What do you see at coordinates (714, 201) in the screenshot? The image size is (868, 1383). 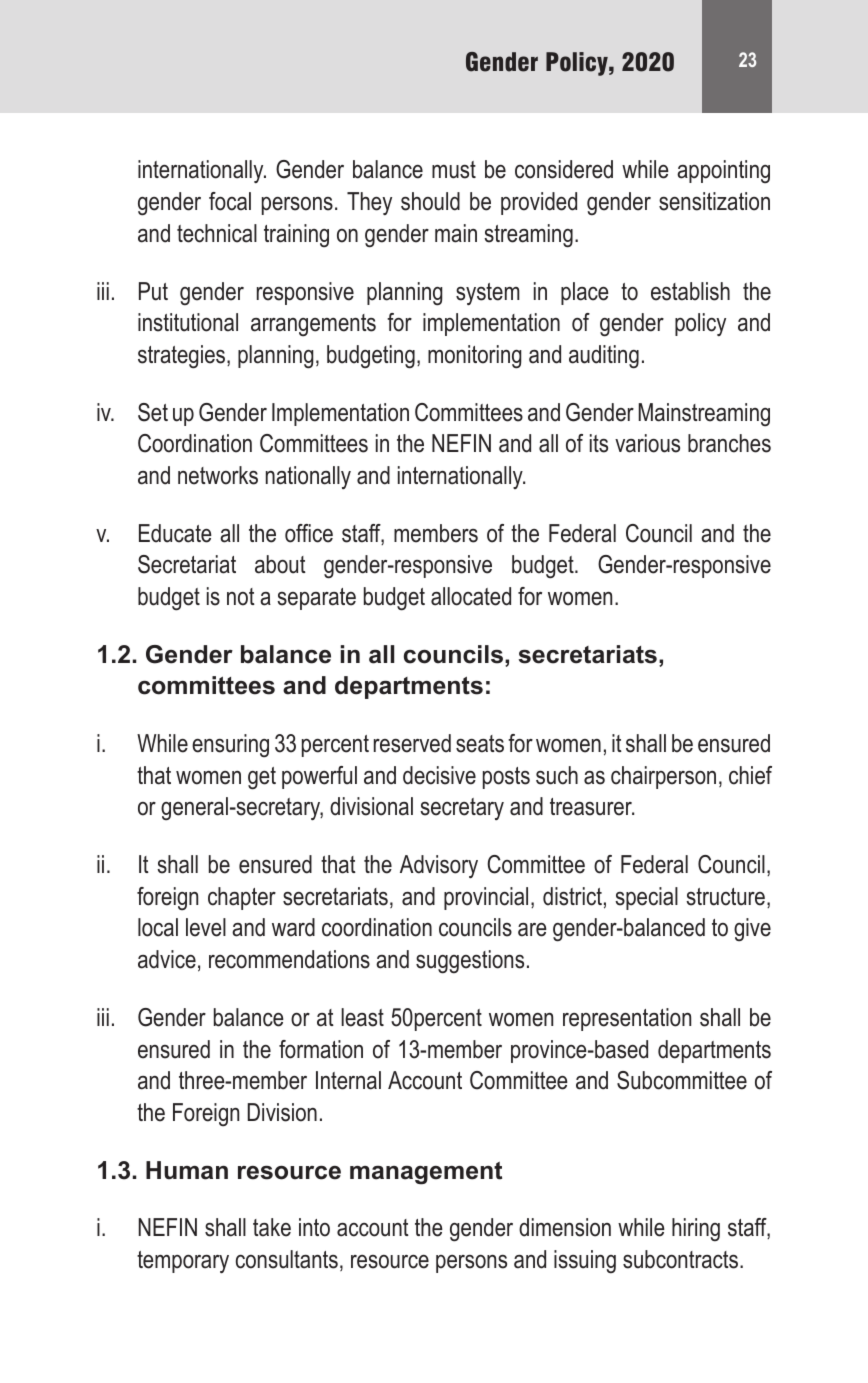 I see `sensitization` at bounding box center [714, 201].
